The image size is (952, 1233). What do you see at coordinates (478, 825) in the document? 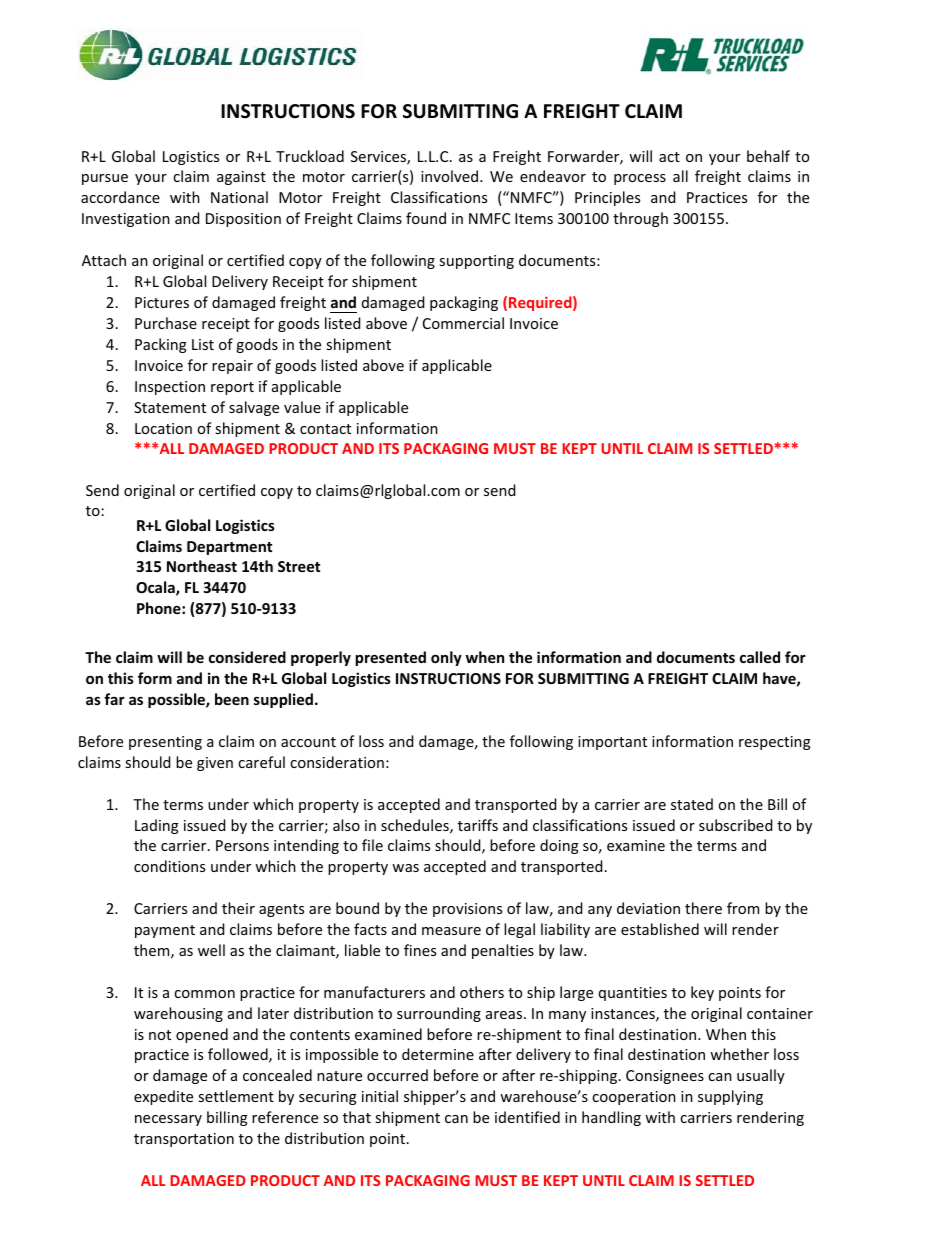
I see `tariffs` at bounding box center [478, 825].
